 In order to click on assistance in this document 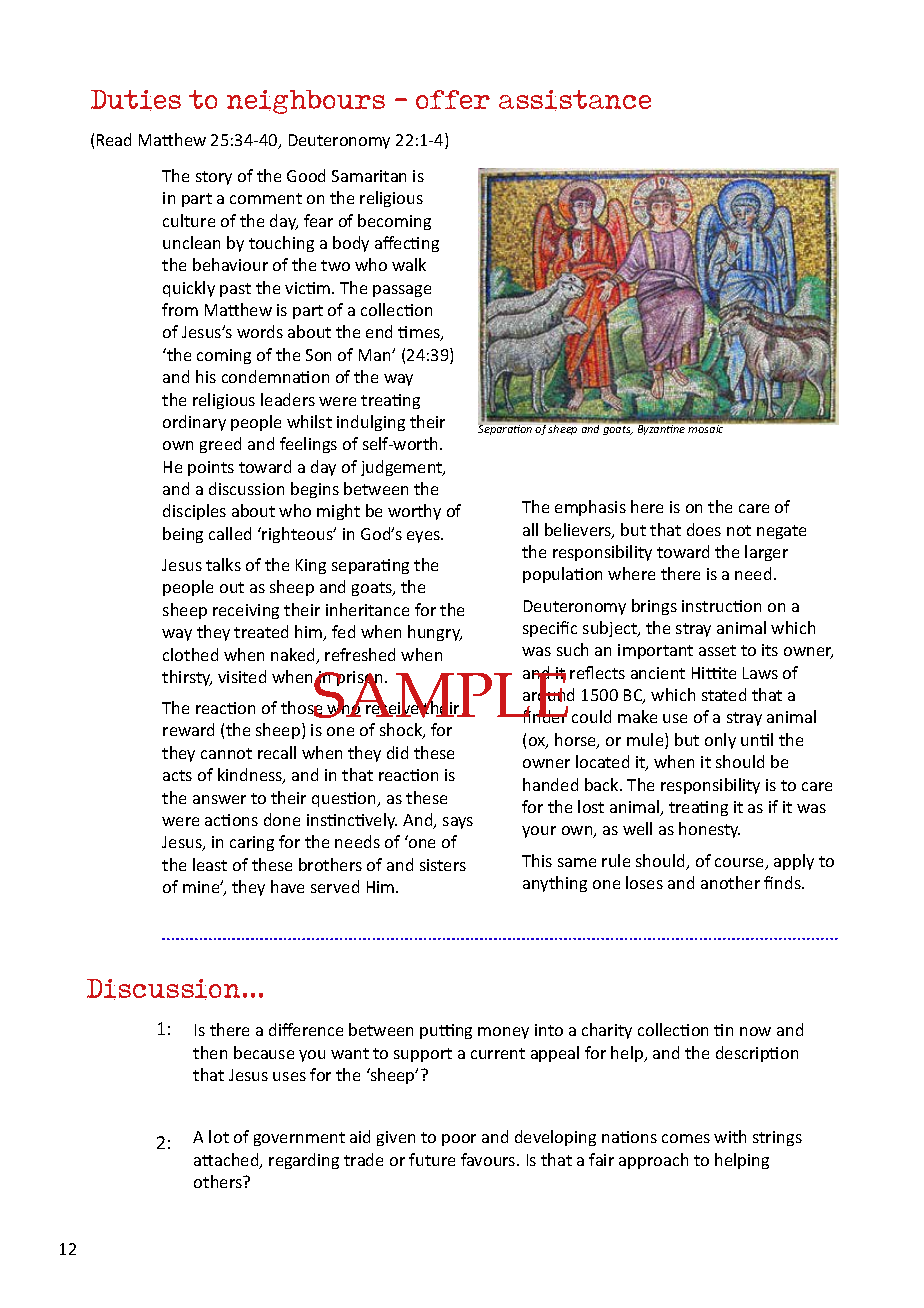, I will do `click(575, 100)`.
